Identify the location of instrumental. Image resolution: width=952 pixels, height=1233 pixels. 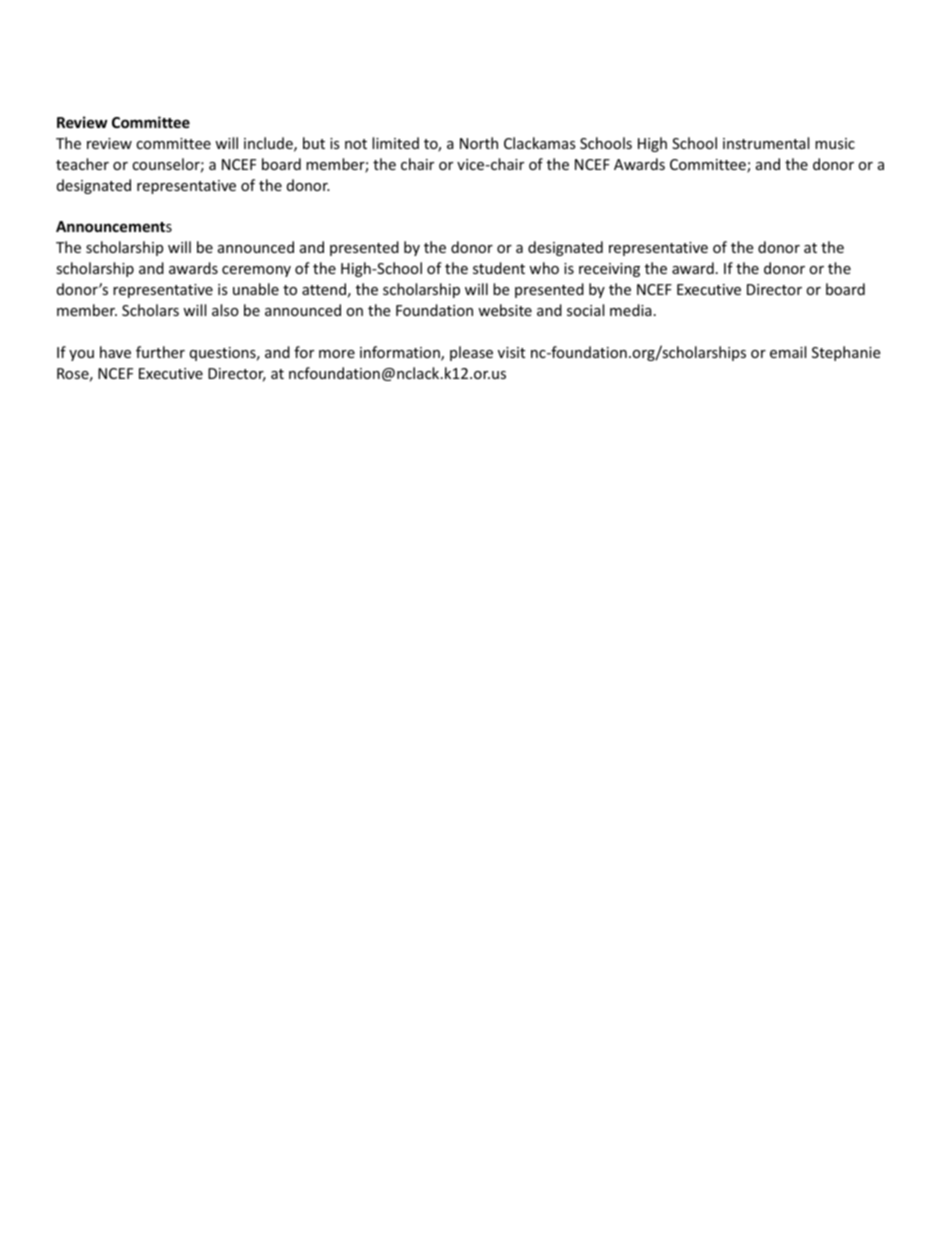
(766, 143).
